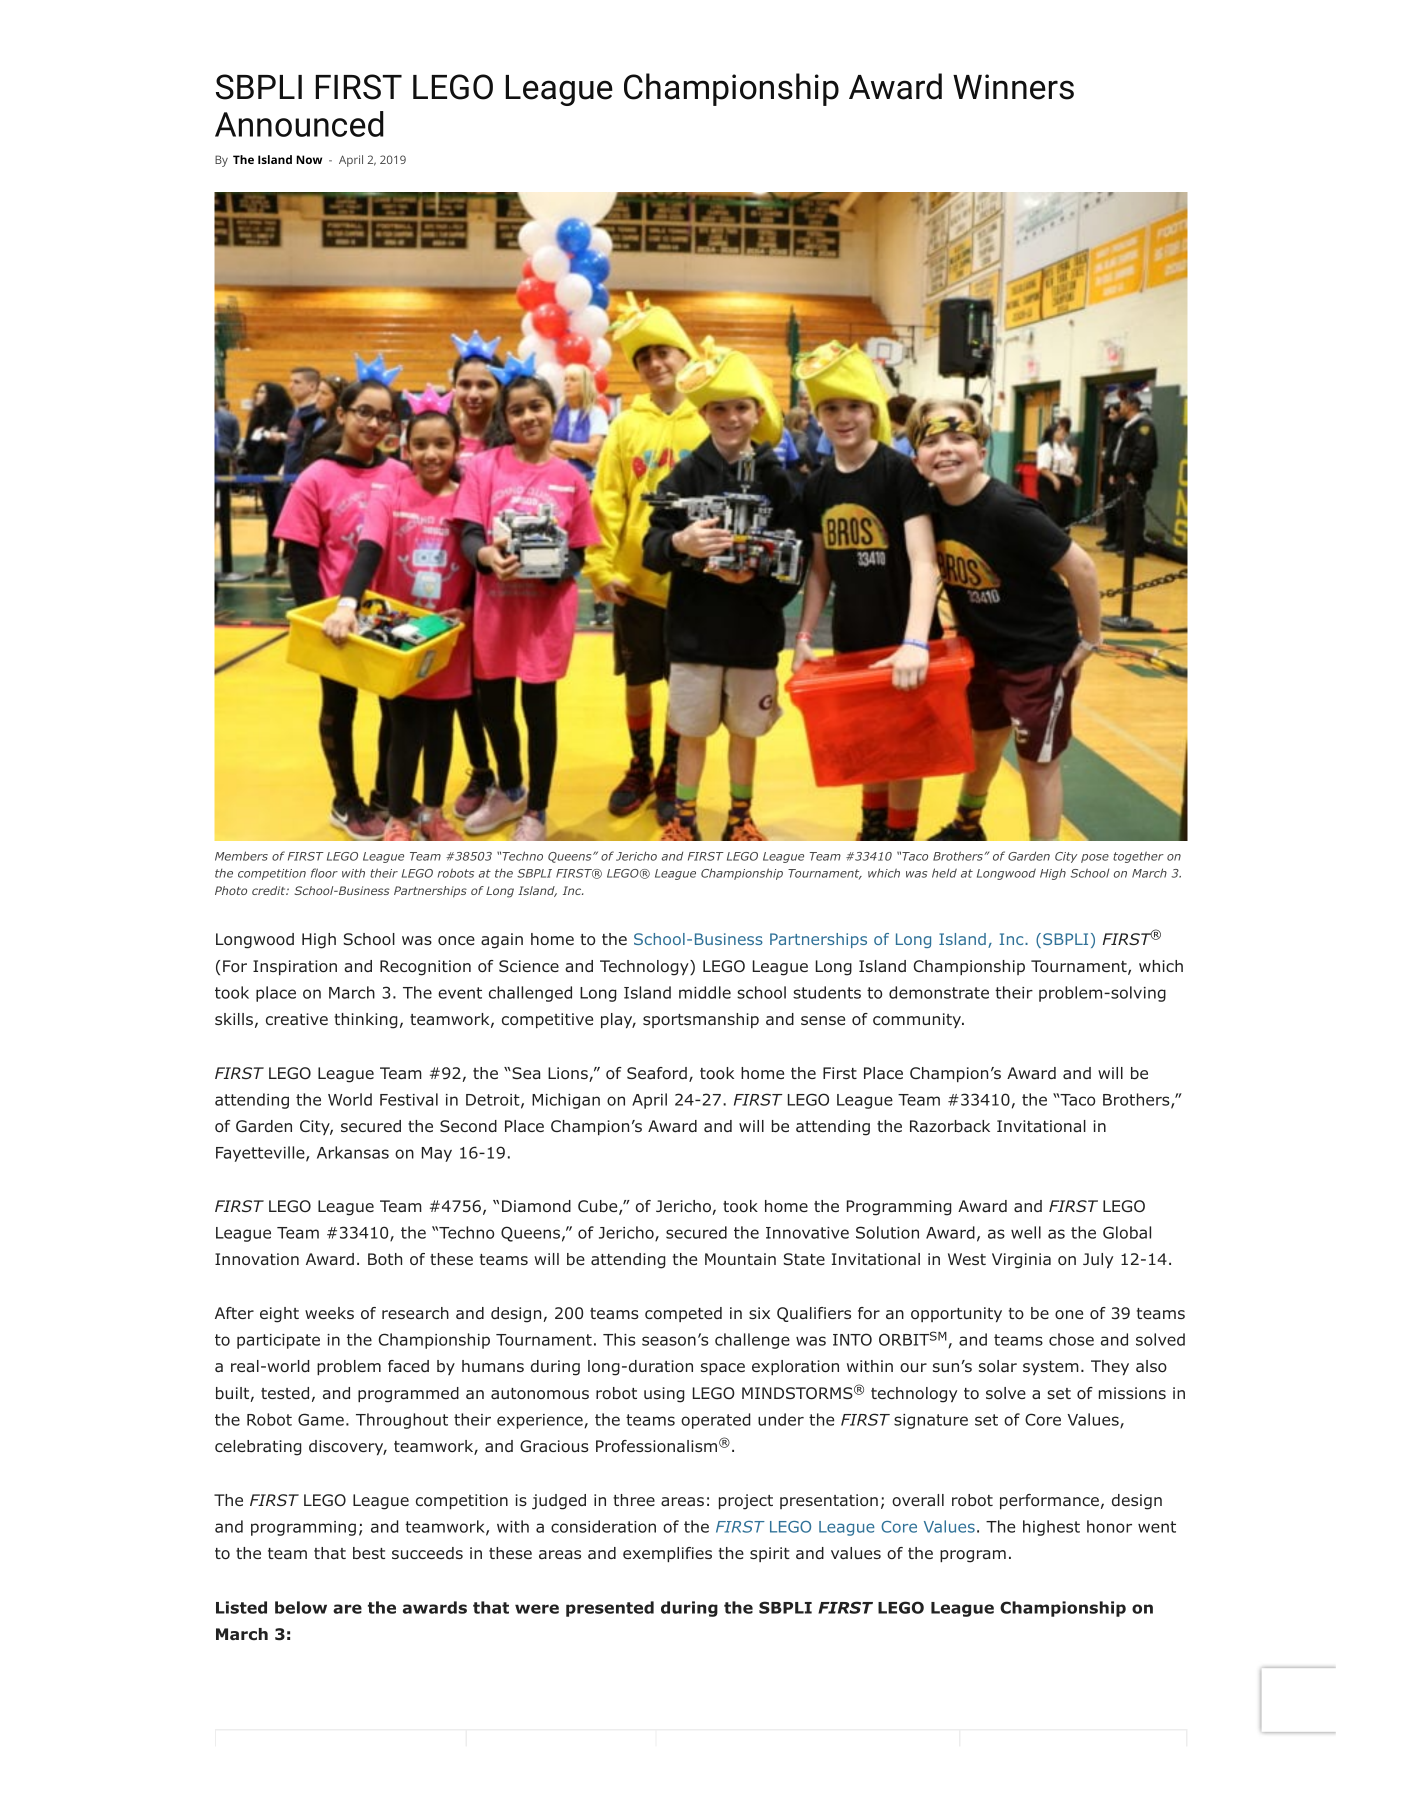 This page has height=1813, width=1402. I want to click on best, so click(369, 1553).
